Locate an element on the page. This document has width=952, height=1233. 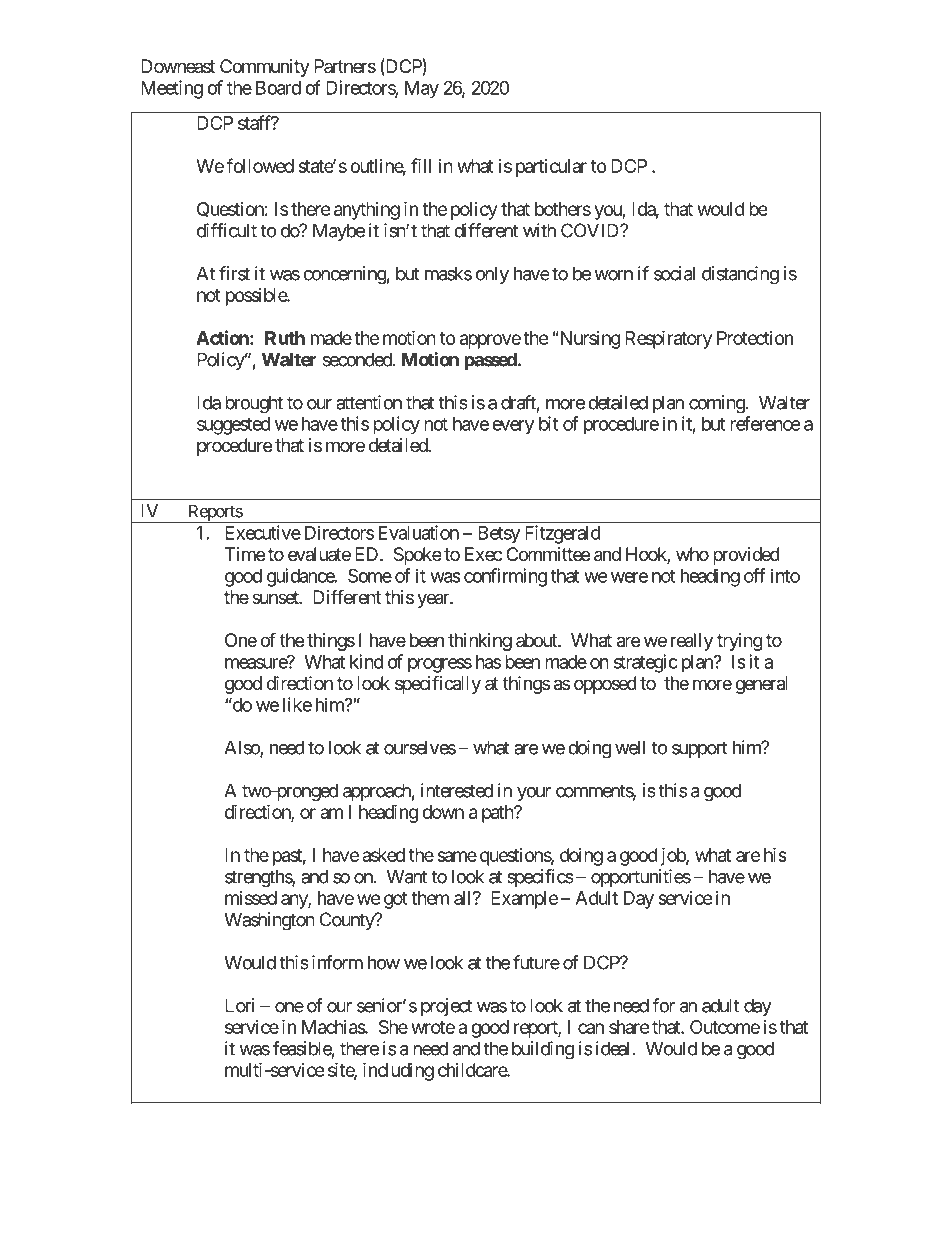
fill is located at coordinates (421, 165).
